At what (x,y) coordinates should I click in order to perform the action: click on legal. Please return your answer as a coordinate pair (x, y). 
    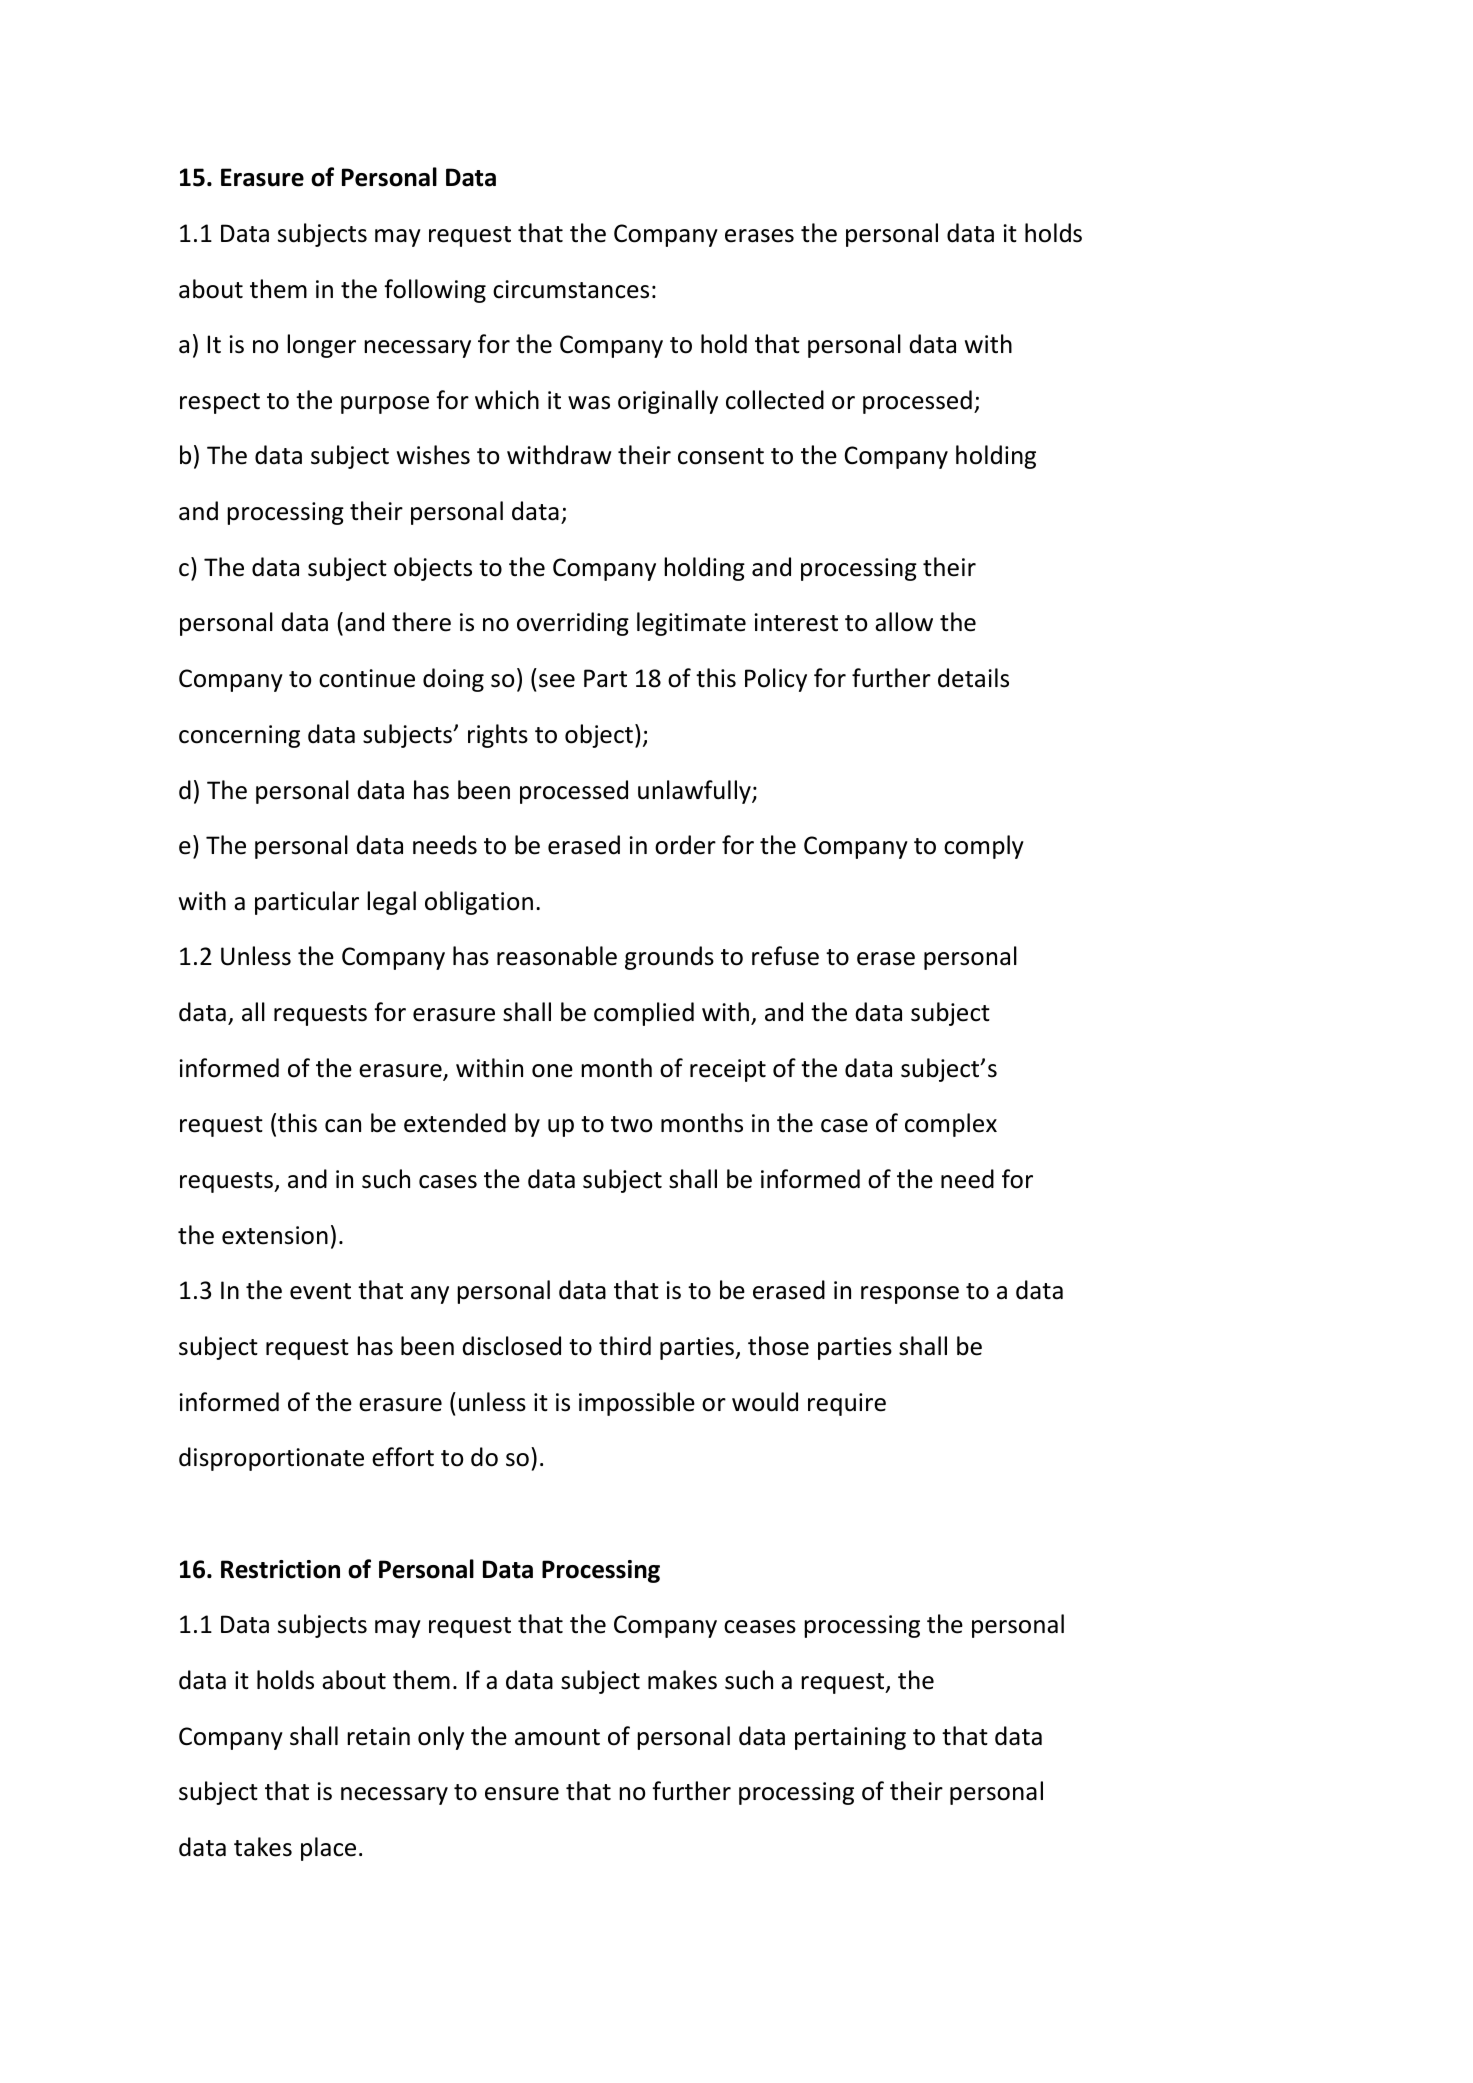
    Looking at the image, I should click on (391, 903).
